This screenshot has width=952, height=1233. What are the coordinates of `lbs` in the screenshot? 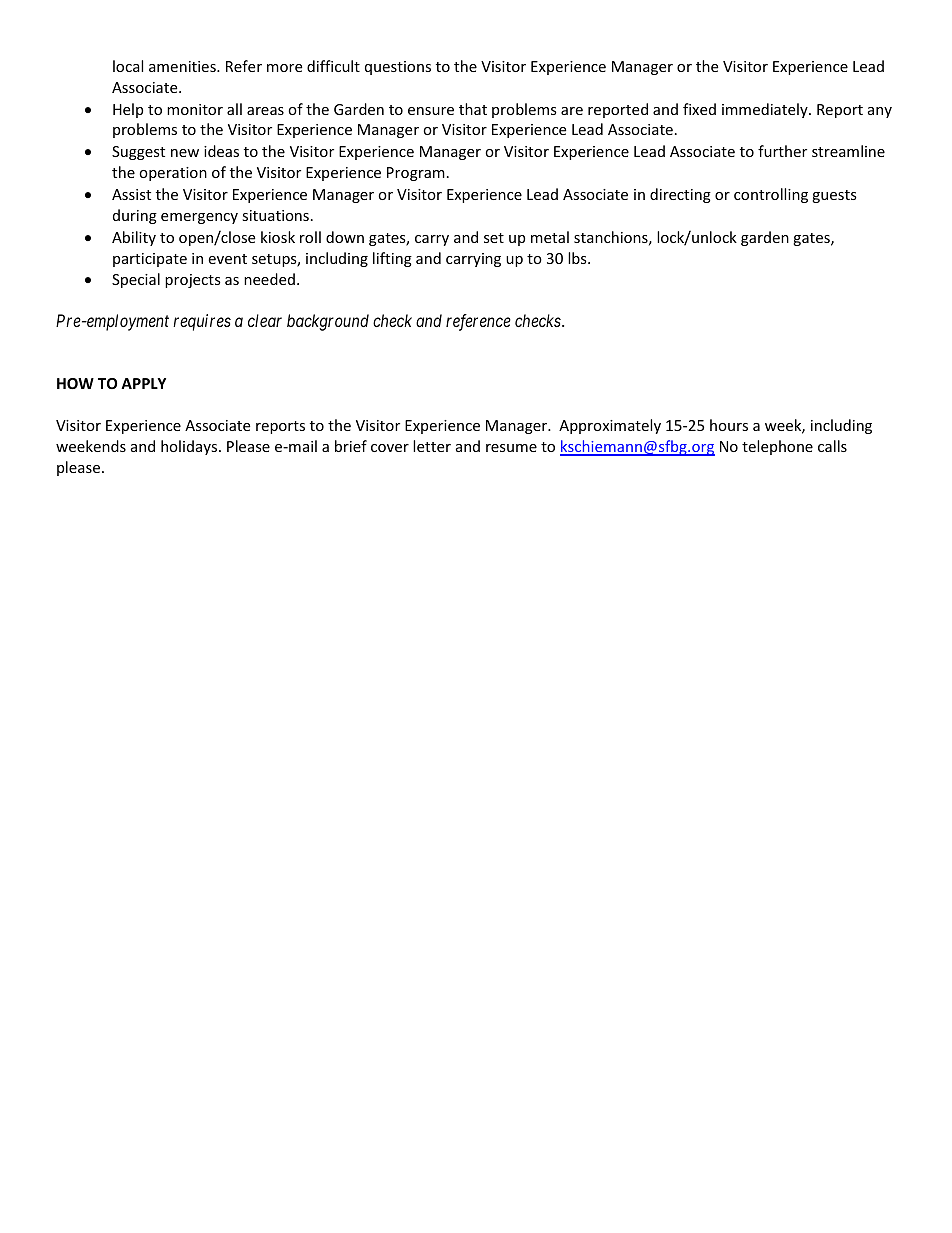 It's located at (578, 258).
